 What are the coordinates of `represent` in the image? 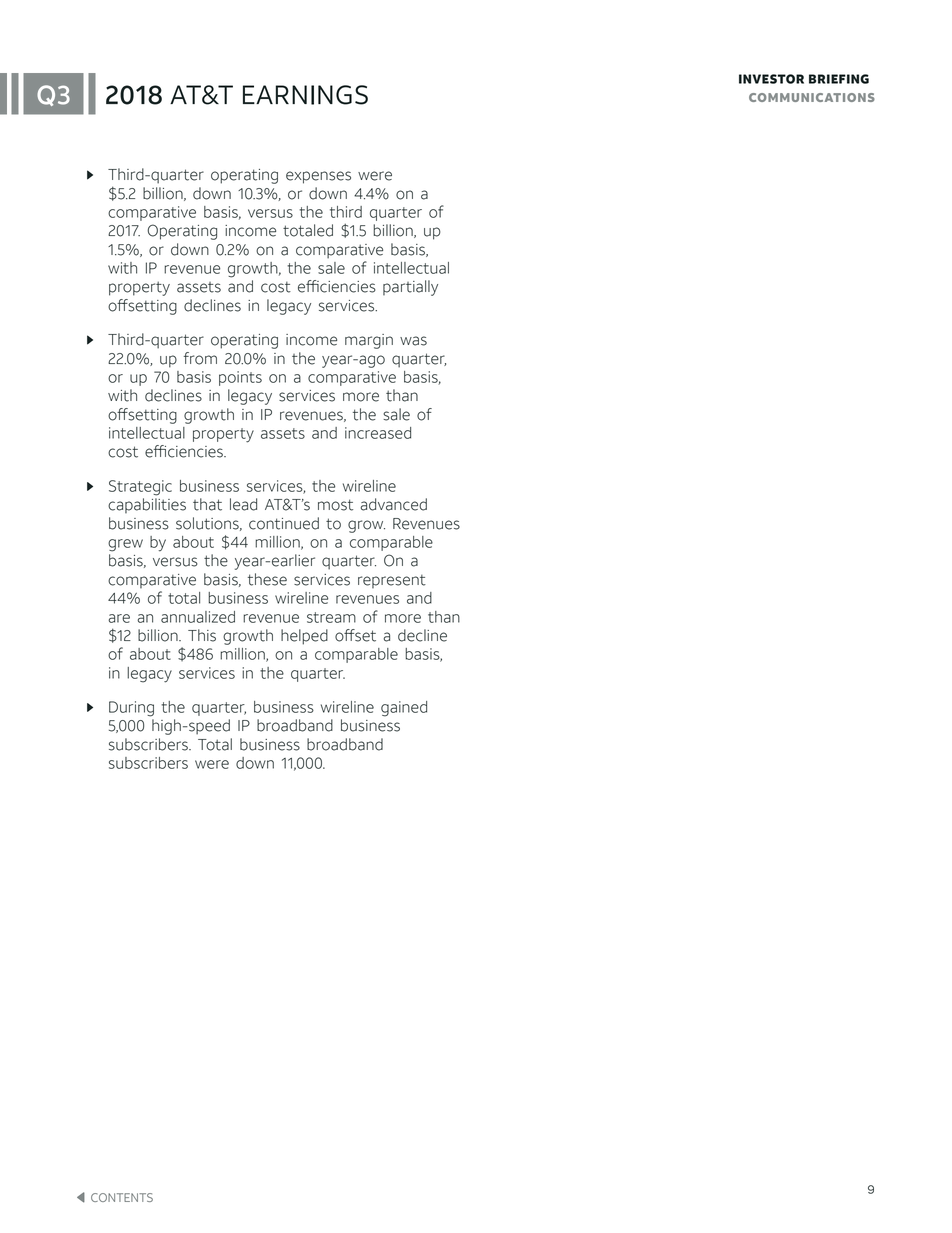 It's located at (392, 581).
